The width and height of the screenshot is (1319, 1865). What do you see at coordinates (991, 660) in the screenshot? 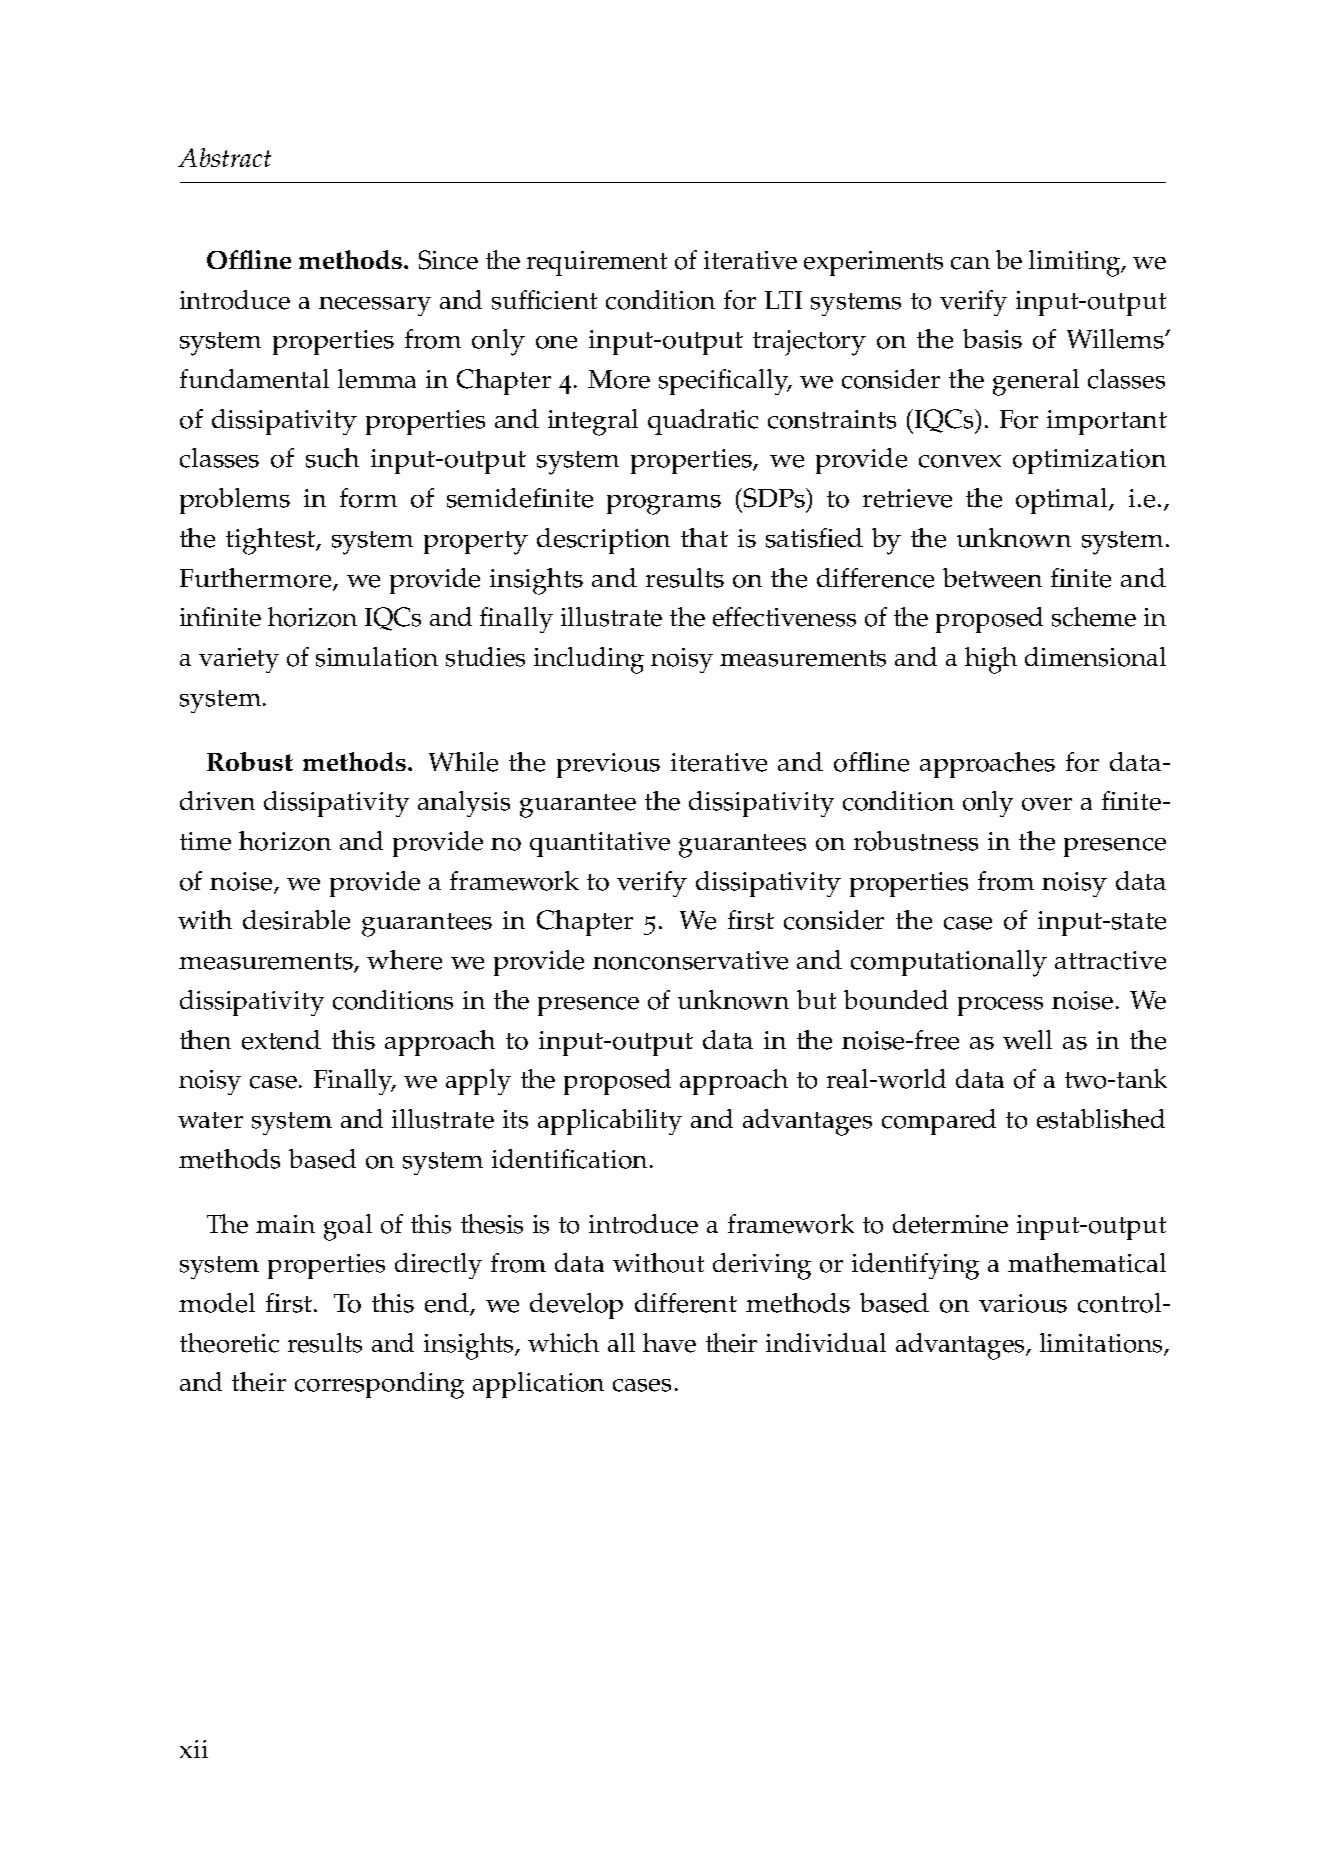
I see `high` at bounding box center [991, 660].
